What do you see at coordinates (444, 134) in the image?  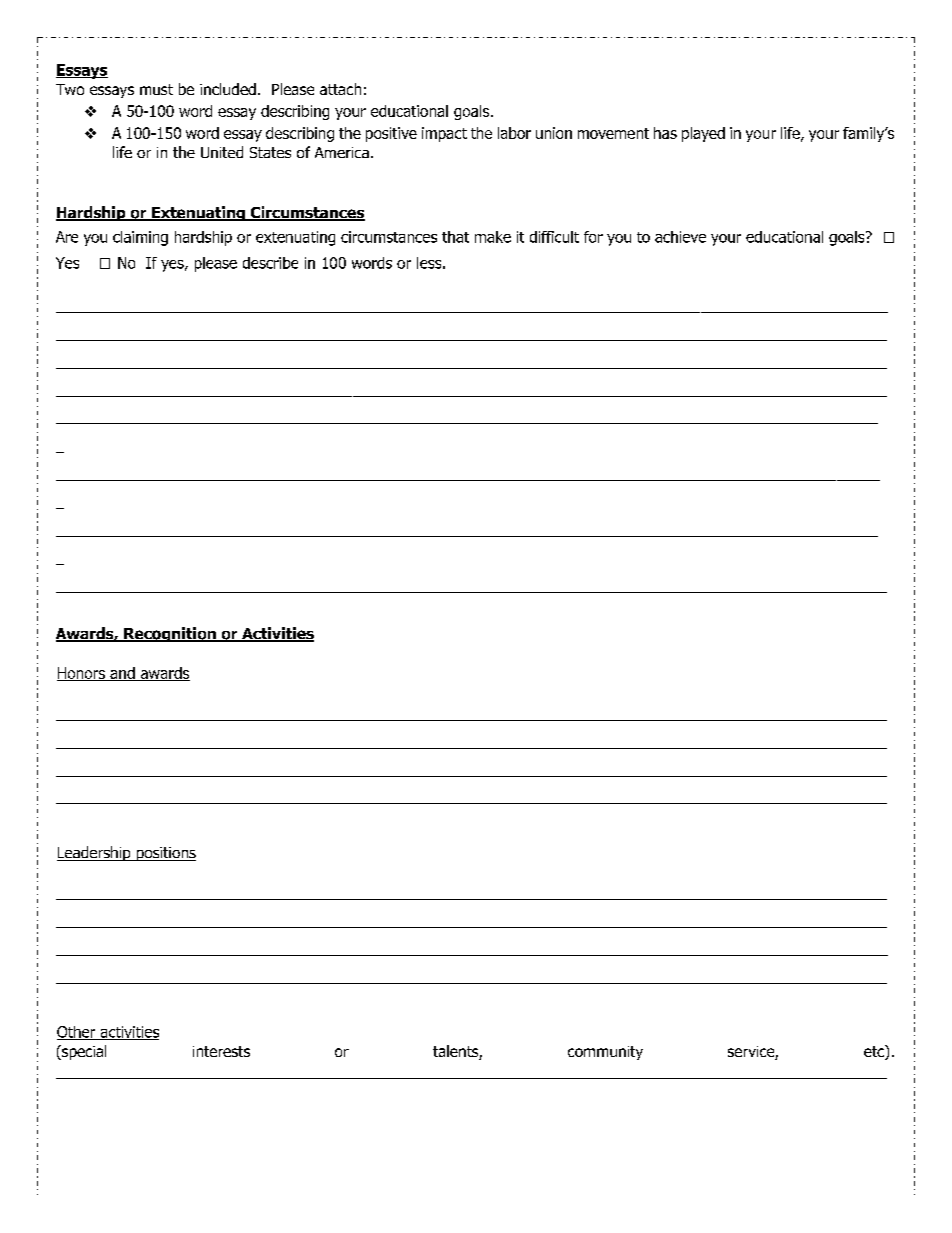 I see `impact` at bounding box center [444, 134].
